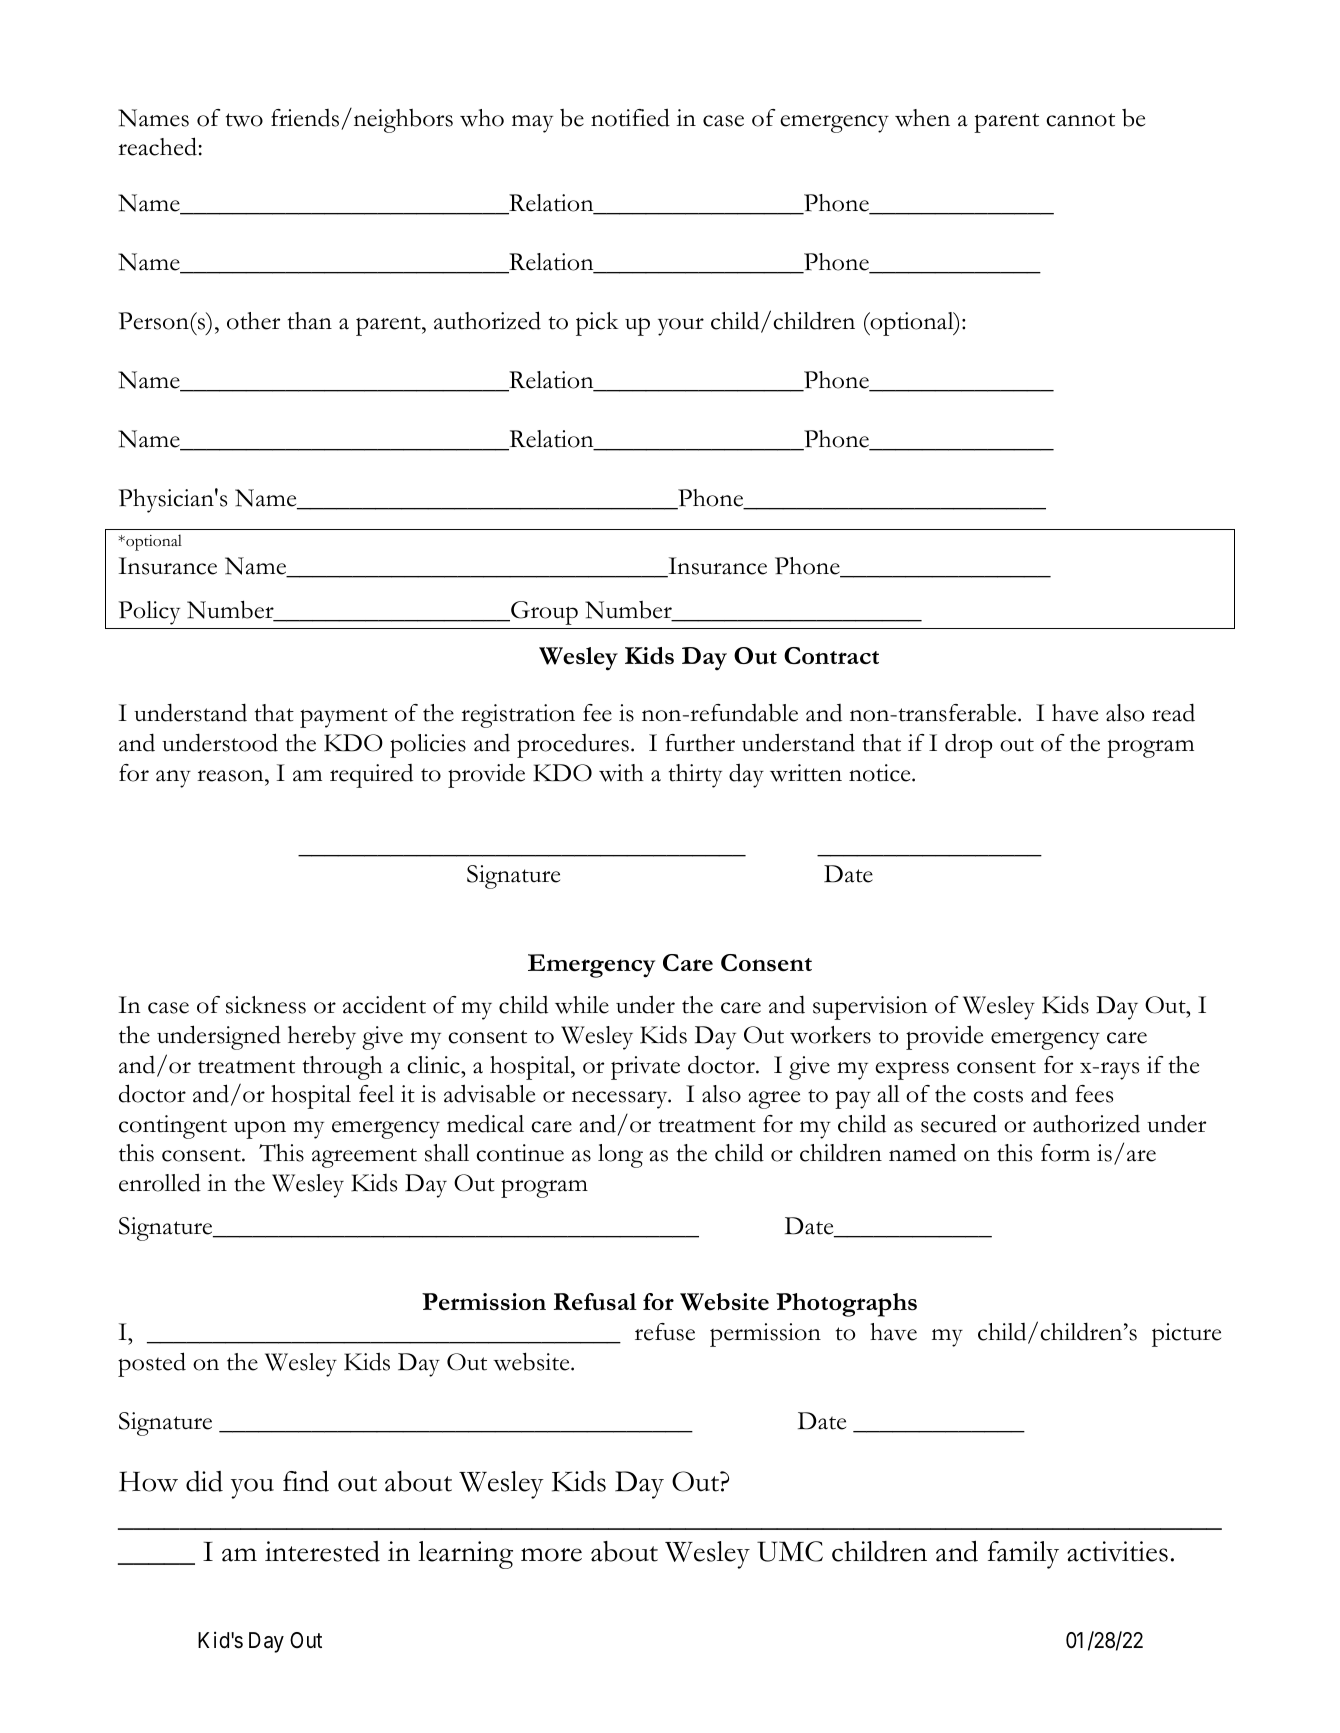  Describe the element at coordinates (551, 1555) in the screenshot. I see `more` at that location.
